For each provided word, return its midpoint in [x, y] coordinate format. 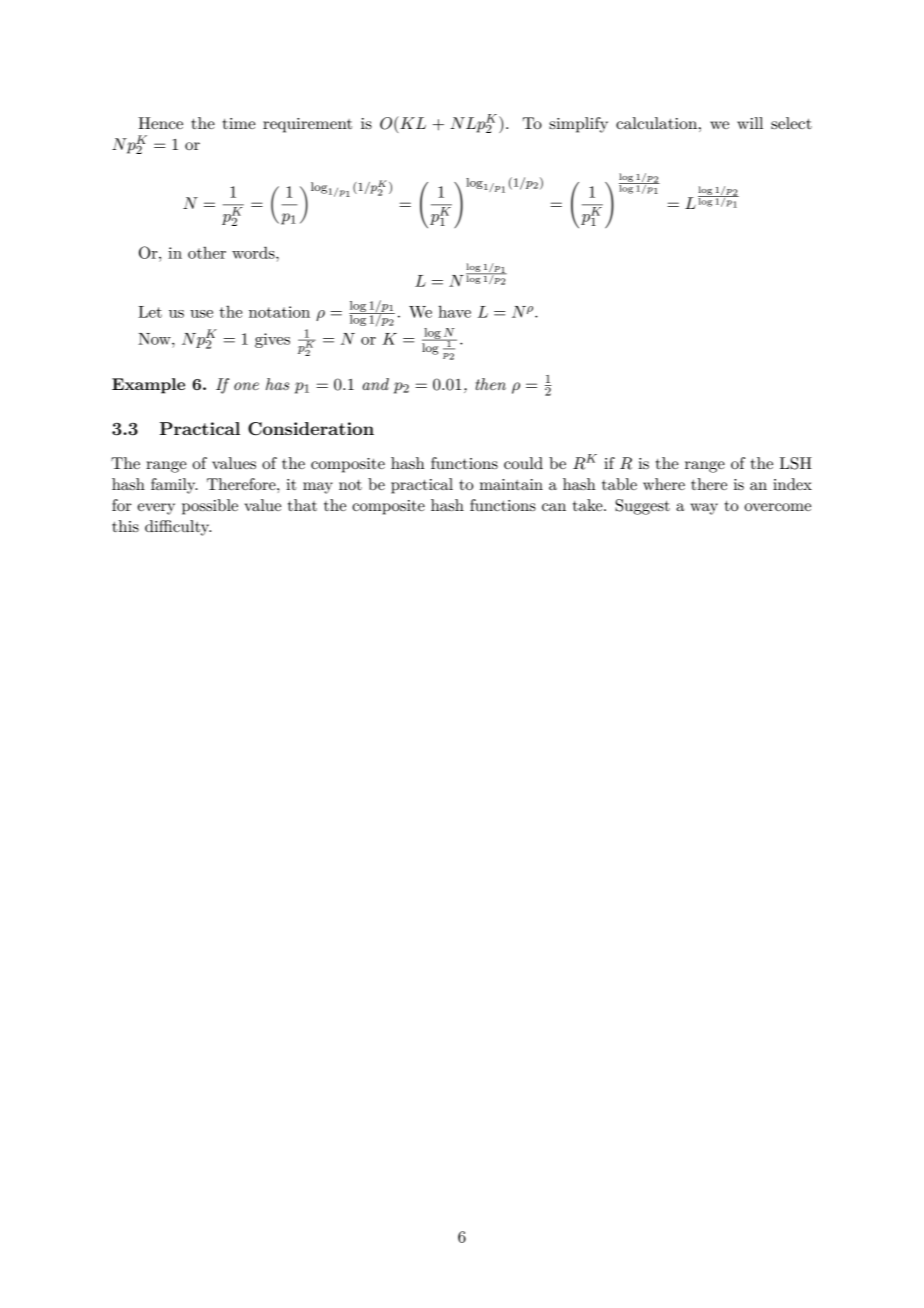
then [491, 384]
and [376, 384]
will [750, 123]
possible [210, 507]
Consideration [311, 429]
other [207, 252]
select [791, 123]
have [454, 311]
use [201, 314]
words [254, 252]
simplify [578, 125]
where [664, 484]
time [239, 123]
